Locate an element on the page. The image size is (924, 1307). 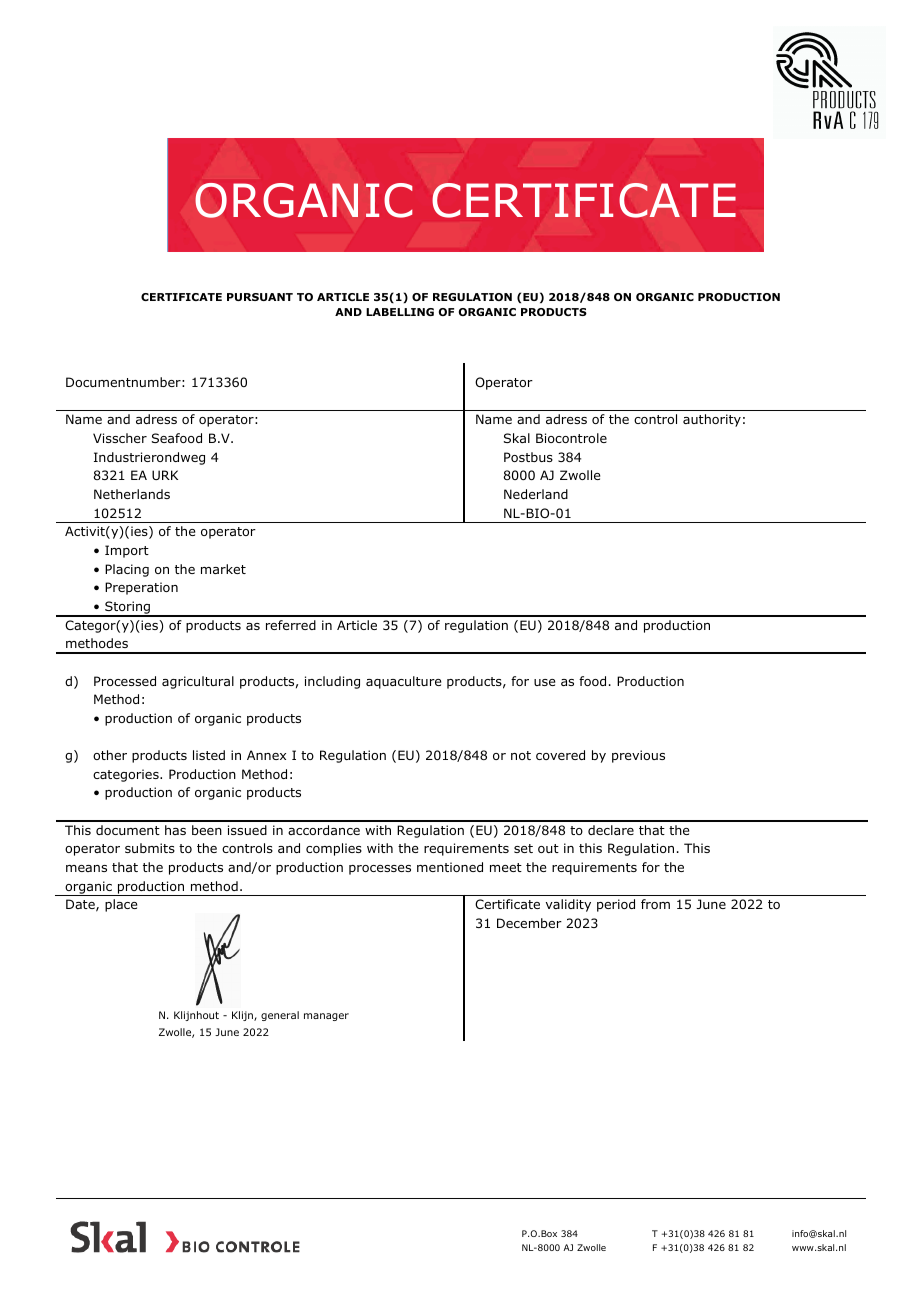
period is located at coordinates (616, 905).
